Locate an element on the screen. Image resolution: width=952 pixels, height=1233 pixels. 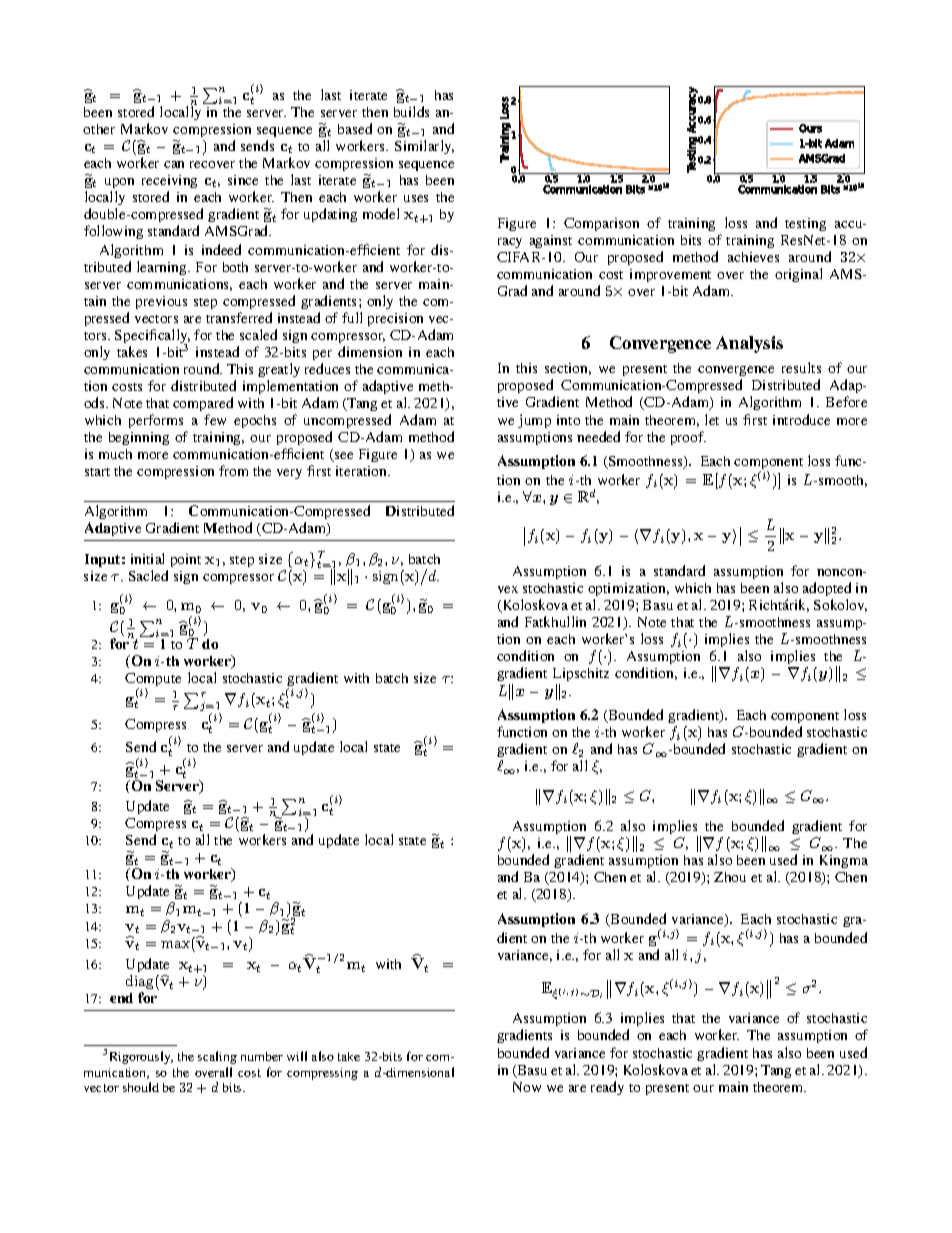
Similarly is located at coordinates (424, 147).
